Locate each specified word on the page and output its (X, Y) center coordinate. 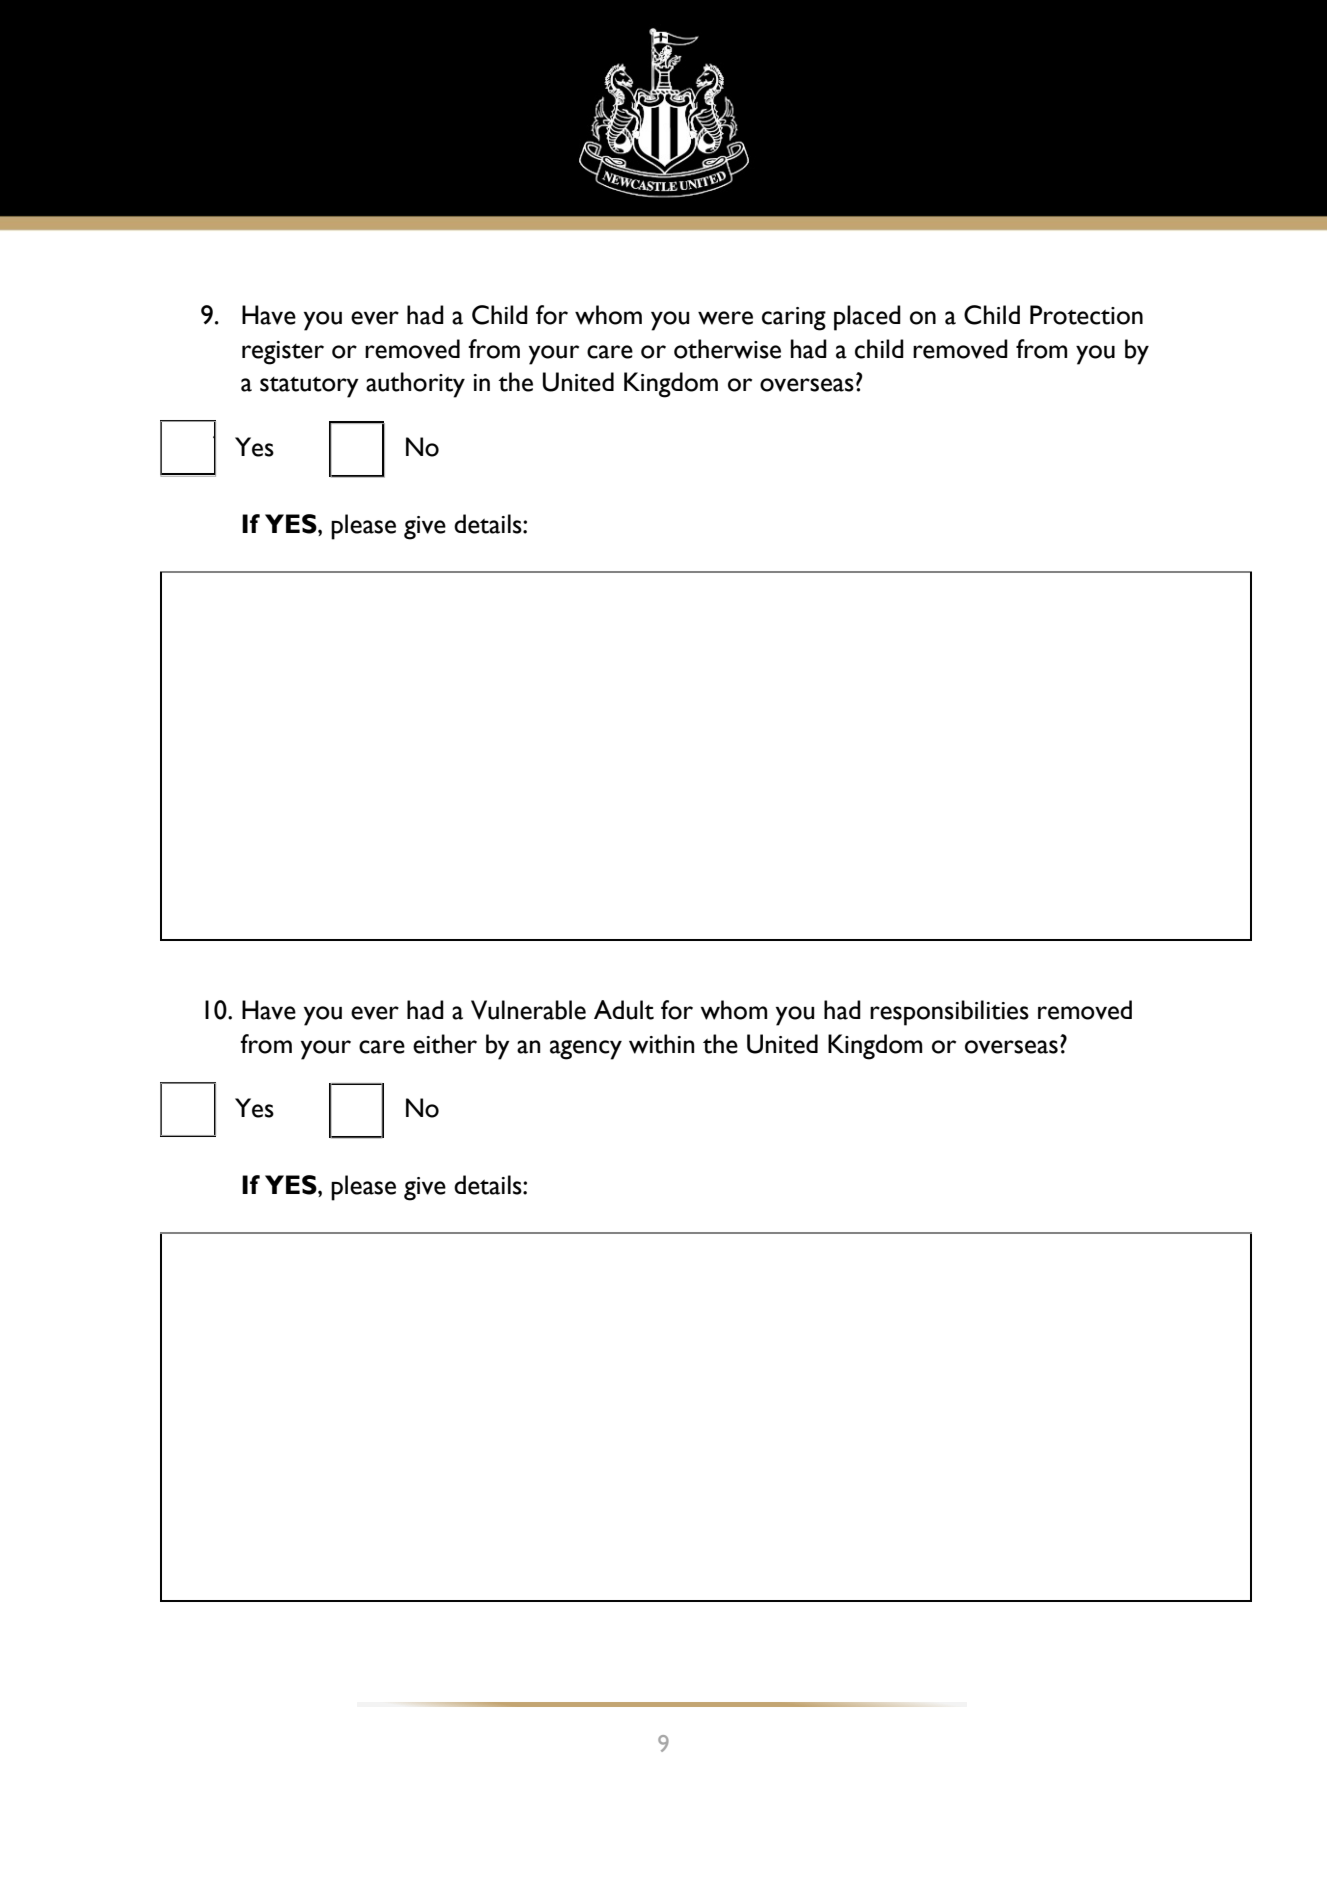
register (283, 353)
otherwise (727, 349)
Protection (1086, 315)
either (445, 1044)
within (662, 1044)
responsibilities (949, 1013)
